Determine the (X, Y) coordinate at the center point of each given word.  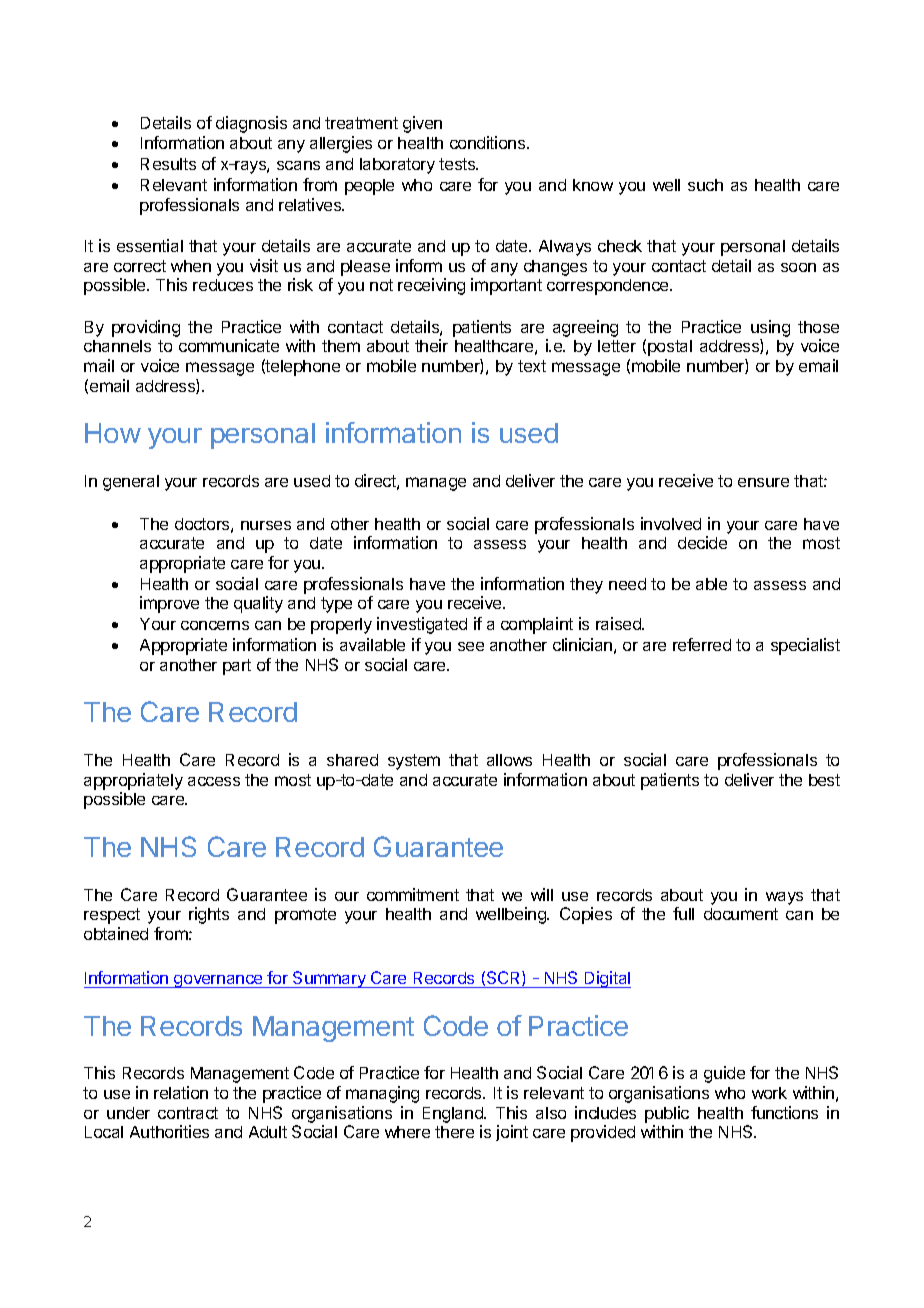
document (741, 914)
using (770, 328)
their (431, 345)
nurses (266, 525)
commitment (413, 894)
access (214, 781)
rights (209, 915)
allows (509, 760)
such (705, 185)
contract (188, 1113)
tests (458, 164)
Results (168, 164)
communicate (229, 345)
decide (702, 542)
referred (702, 644)
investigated (422, 625)
